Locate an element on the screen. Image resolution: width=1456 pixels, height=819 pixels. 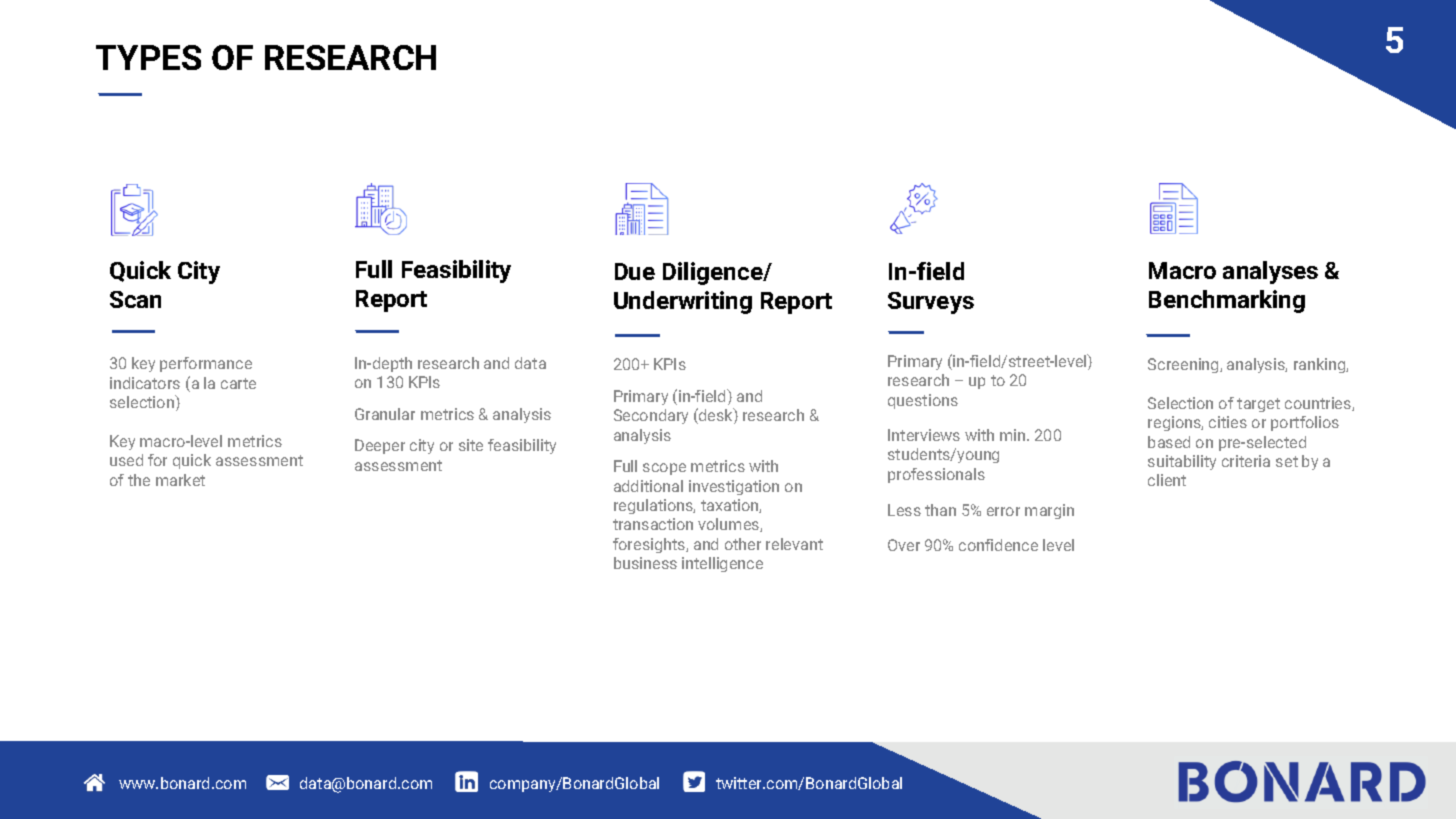
Secondary is located at coordinates (651, 416).
